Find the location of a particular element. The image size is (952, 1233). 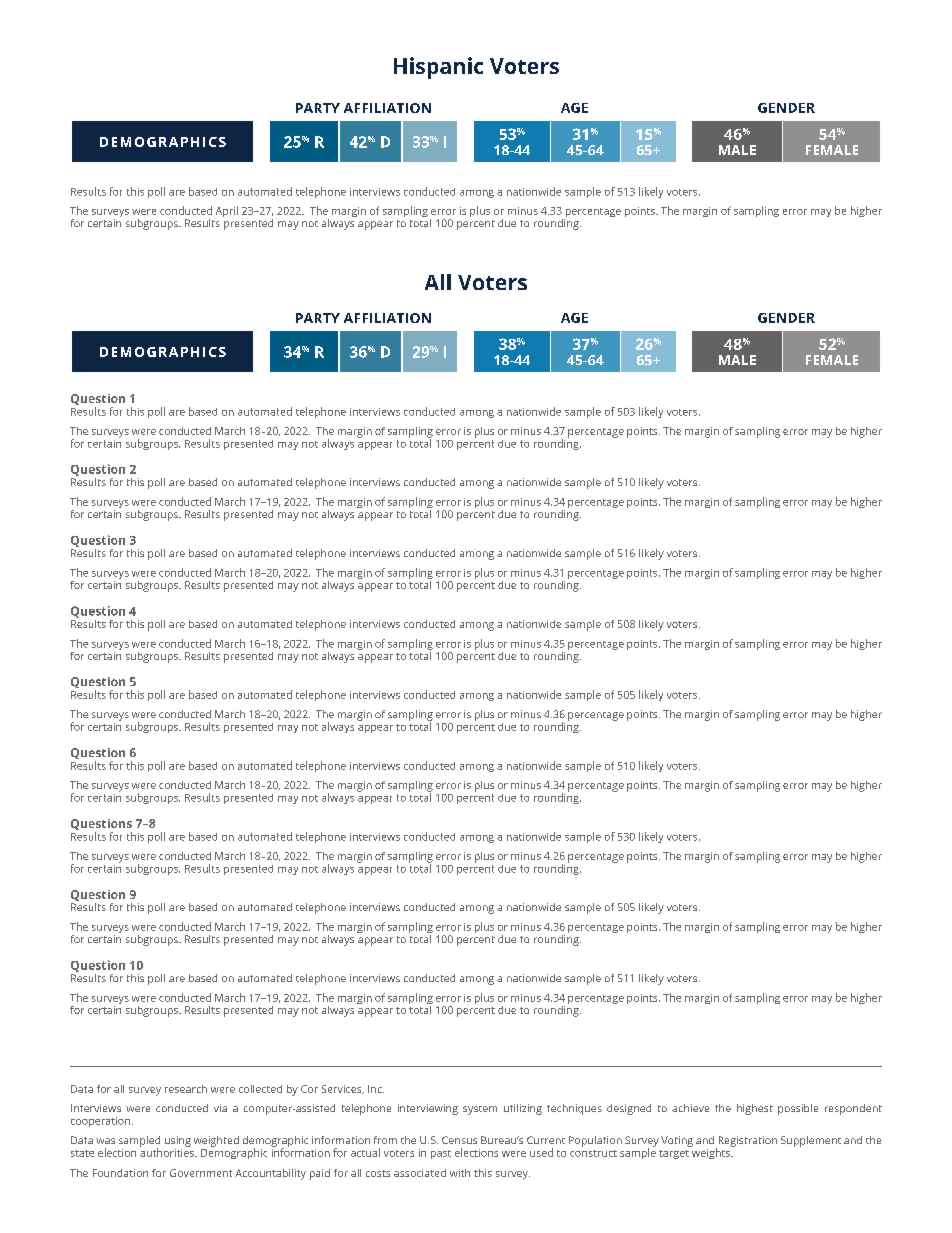

Inc is located at coordinates (376, 1089).
